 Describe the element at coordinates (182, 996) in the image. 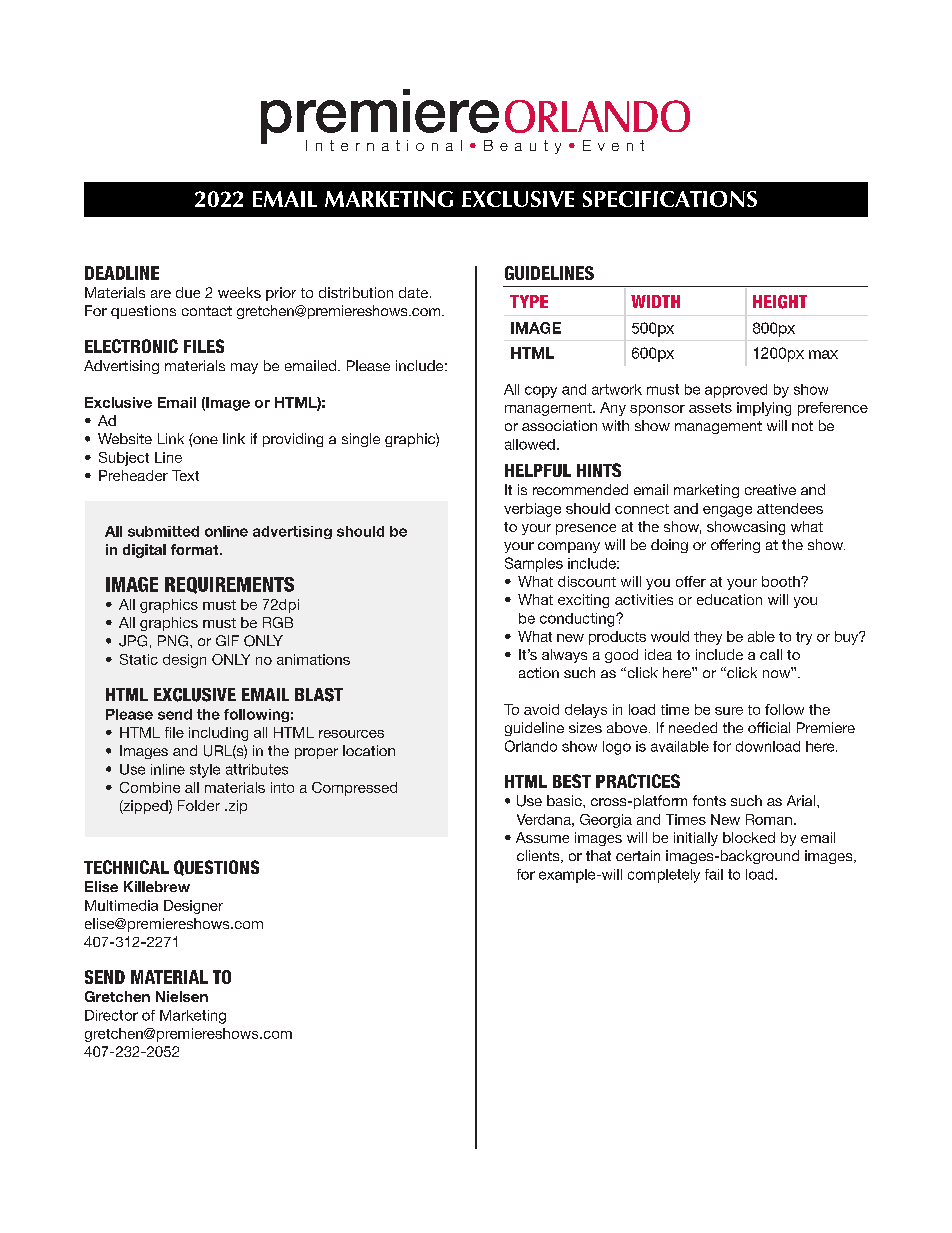

I see `Nielsen` at that location.
